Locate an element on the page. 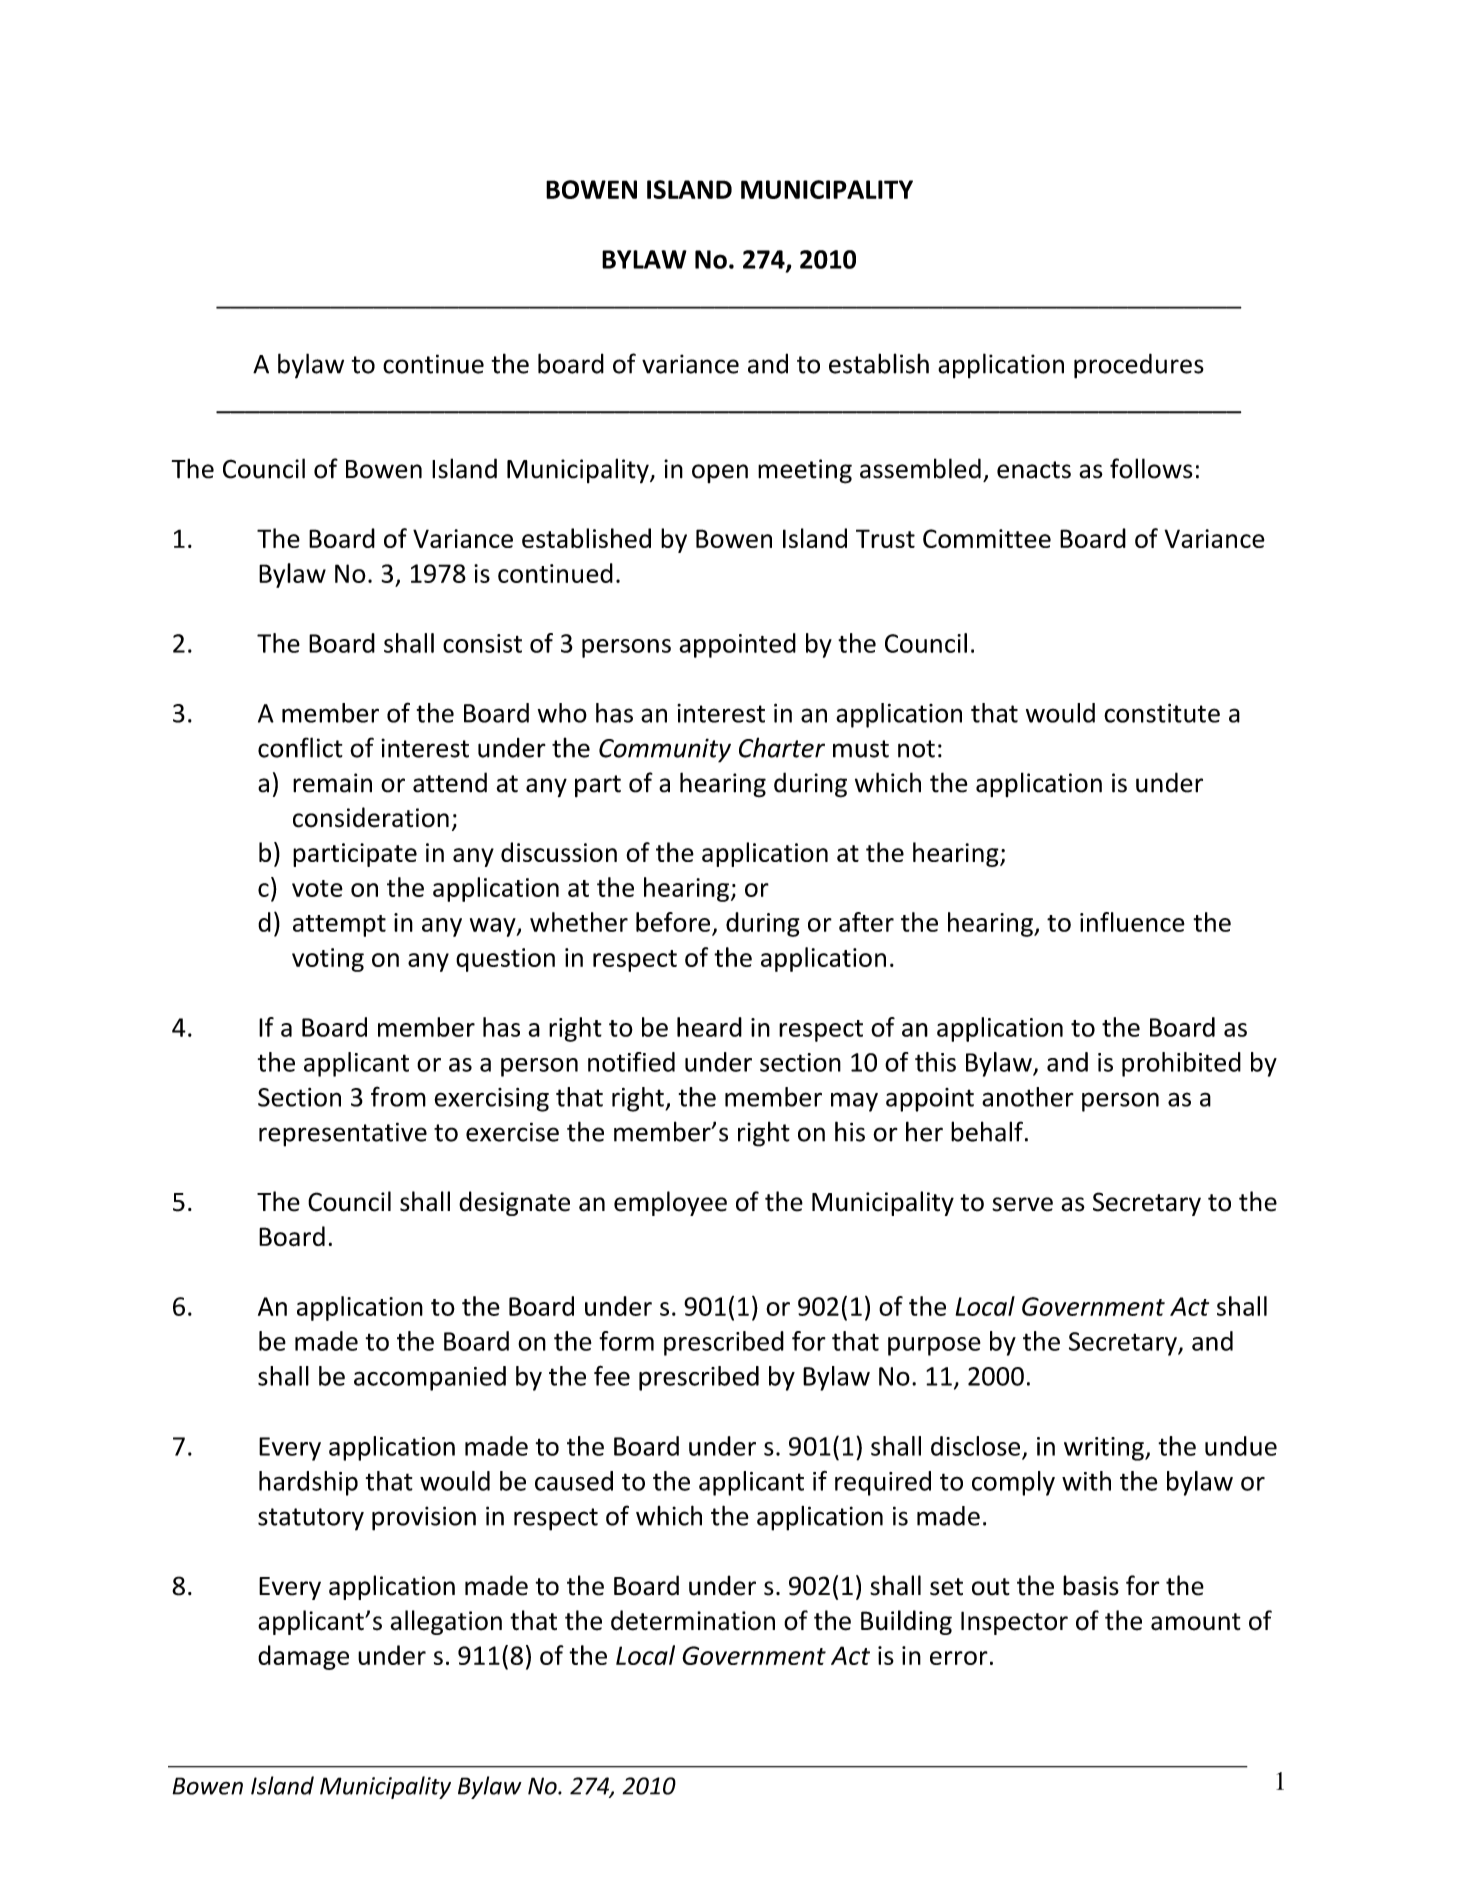  allegation is located at coordinates (446, 1622).
